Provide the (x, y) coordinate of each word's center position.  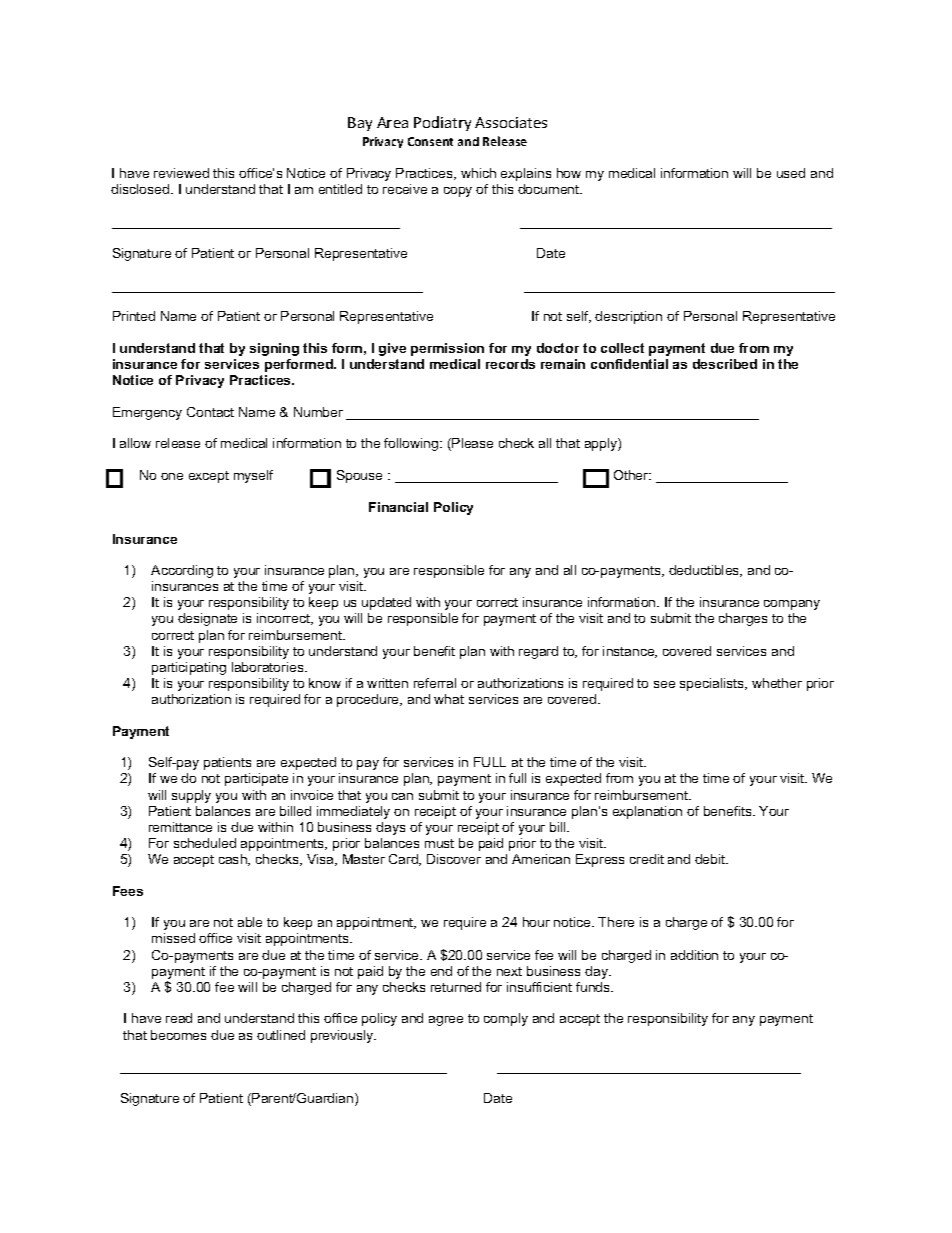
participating (189, 668)
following (412, 444)
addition (694, 955)
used (791, 173)
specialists (713, 684)
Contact (210, 412)
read (179, 1018)
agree (446, 1021)
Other (632, 475)
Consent (430, 141)
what (449, 699)
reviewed (181, 173)
